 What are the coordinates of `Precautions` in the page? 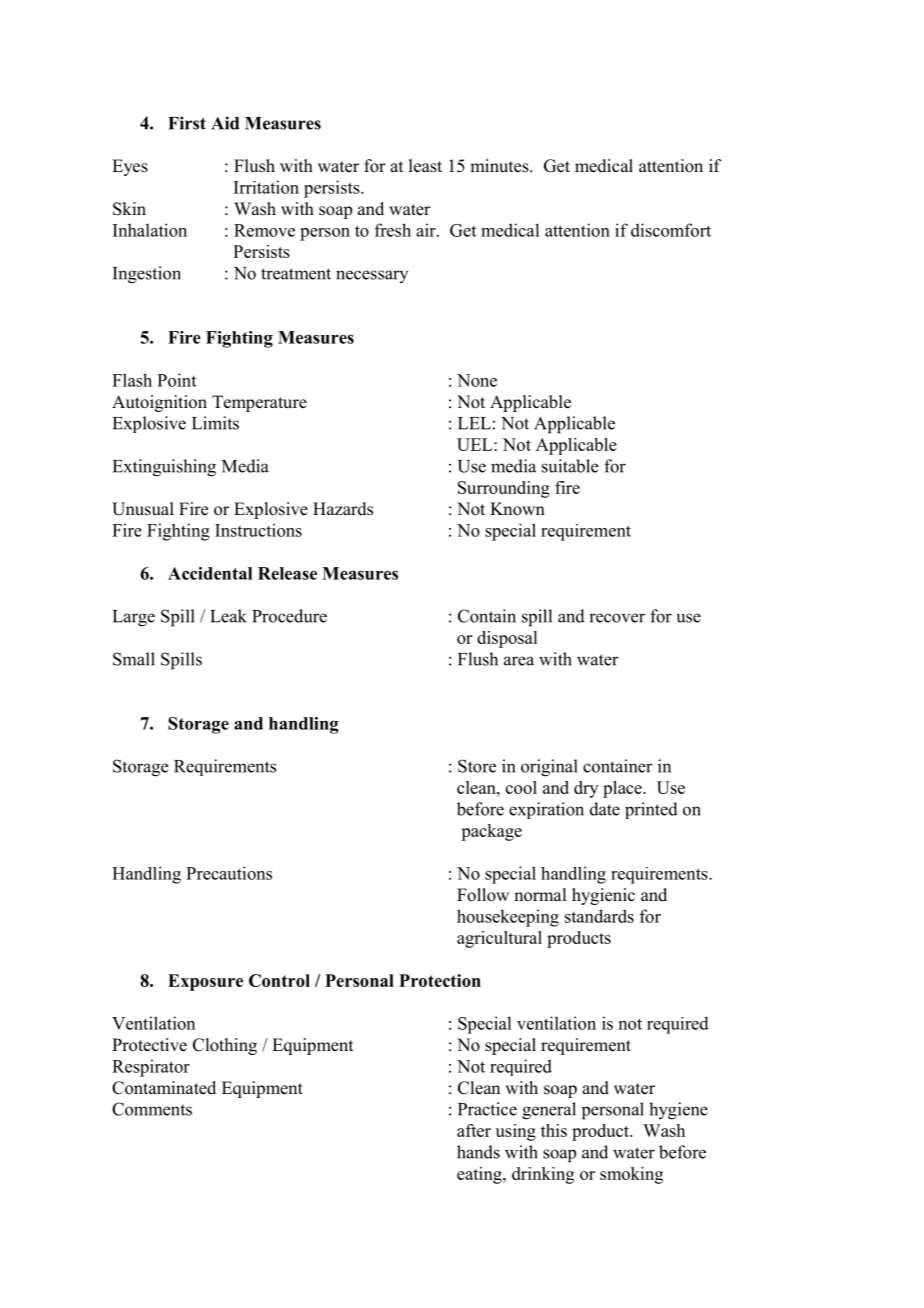 It's located at (229, 873).
